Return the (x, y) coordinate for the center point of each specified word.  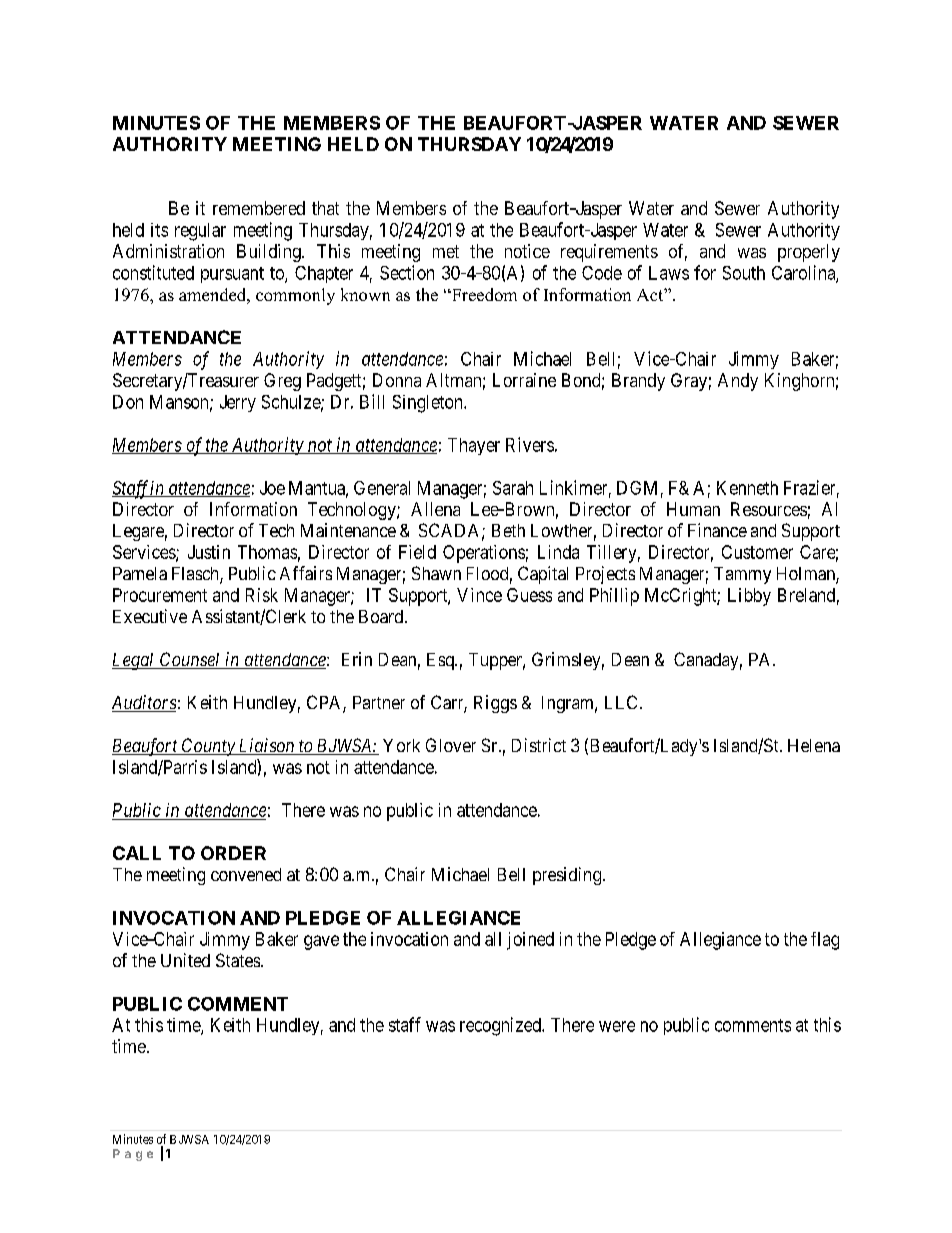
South (744, 273)
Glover (451, 745)
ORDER (233, 853)
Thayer (474, 446)
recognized (501, 1026)
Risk (262, 595)
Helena (814, 745)
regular (200, 232)
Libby (749, 597)
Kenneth (747, 488)
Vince (479, 595)
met (446, 251)
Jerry (238, 403)
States (238, 960)
